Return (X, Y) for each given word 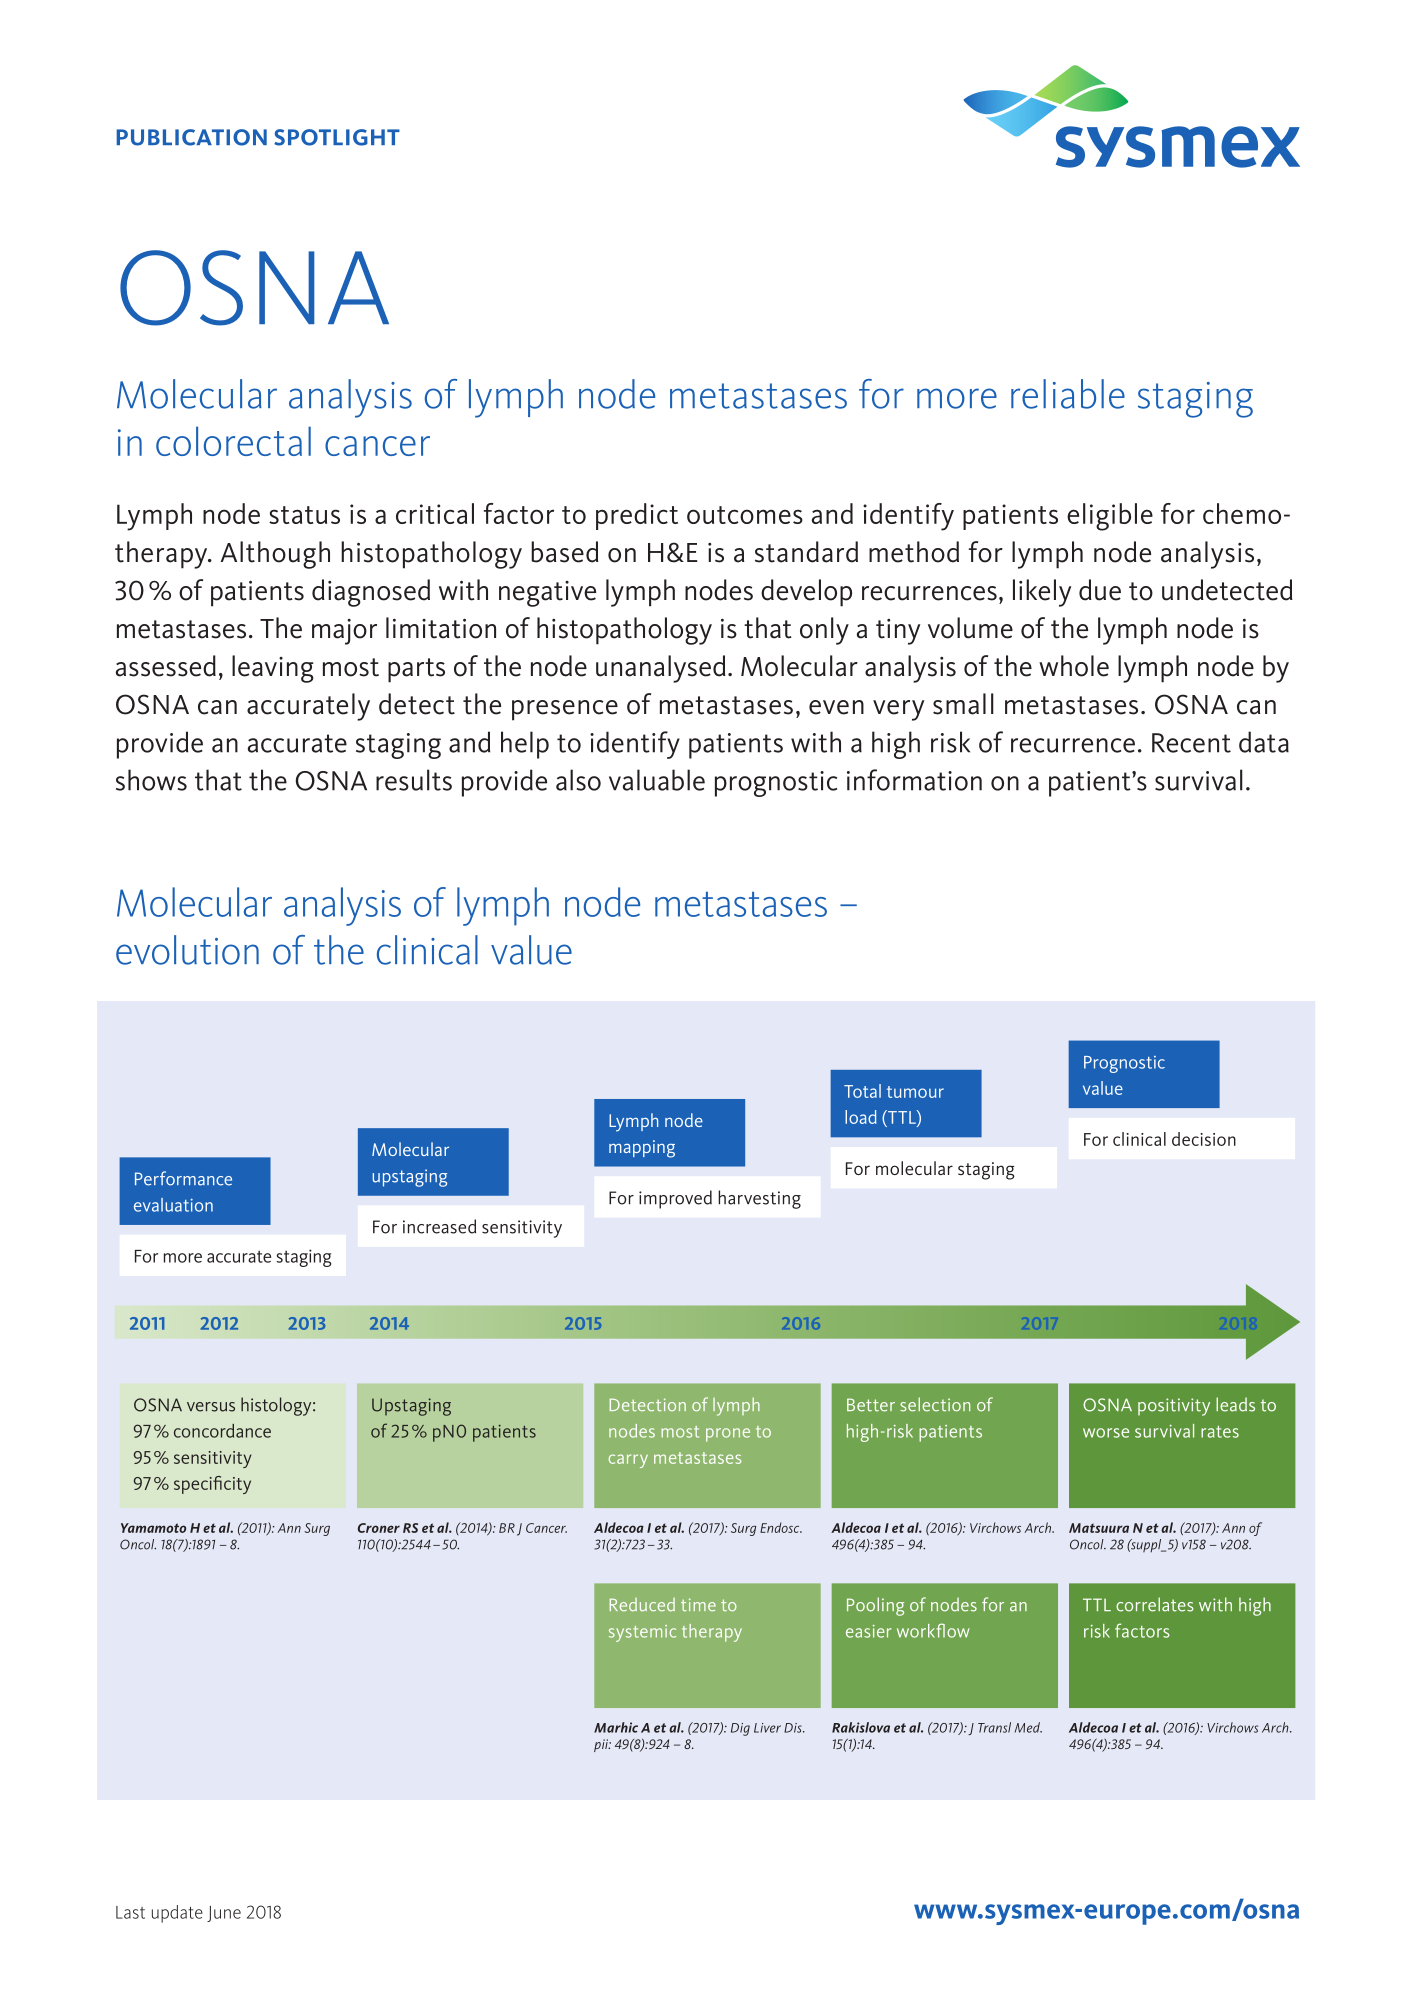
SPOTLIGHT (337, 137)
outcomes (745, 515)
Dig (740, 1729)
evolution (187, 950)
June (224, 1914)
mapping (642, 1149)
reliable (1068, 394)
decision (1204, 1139)
